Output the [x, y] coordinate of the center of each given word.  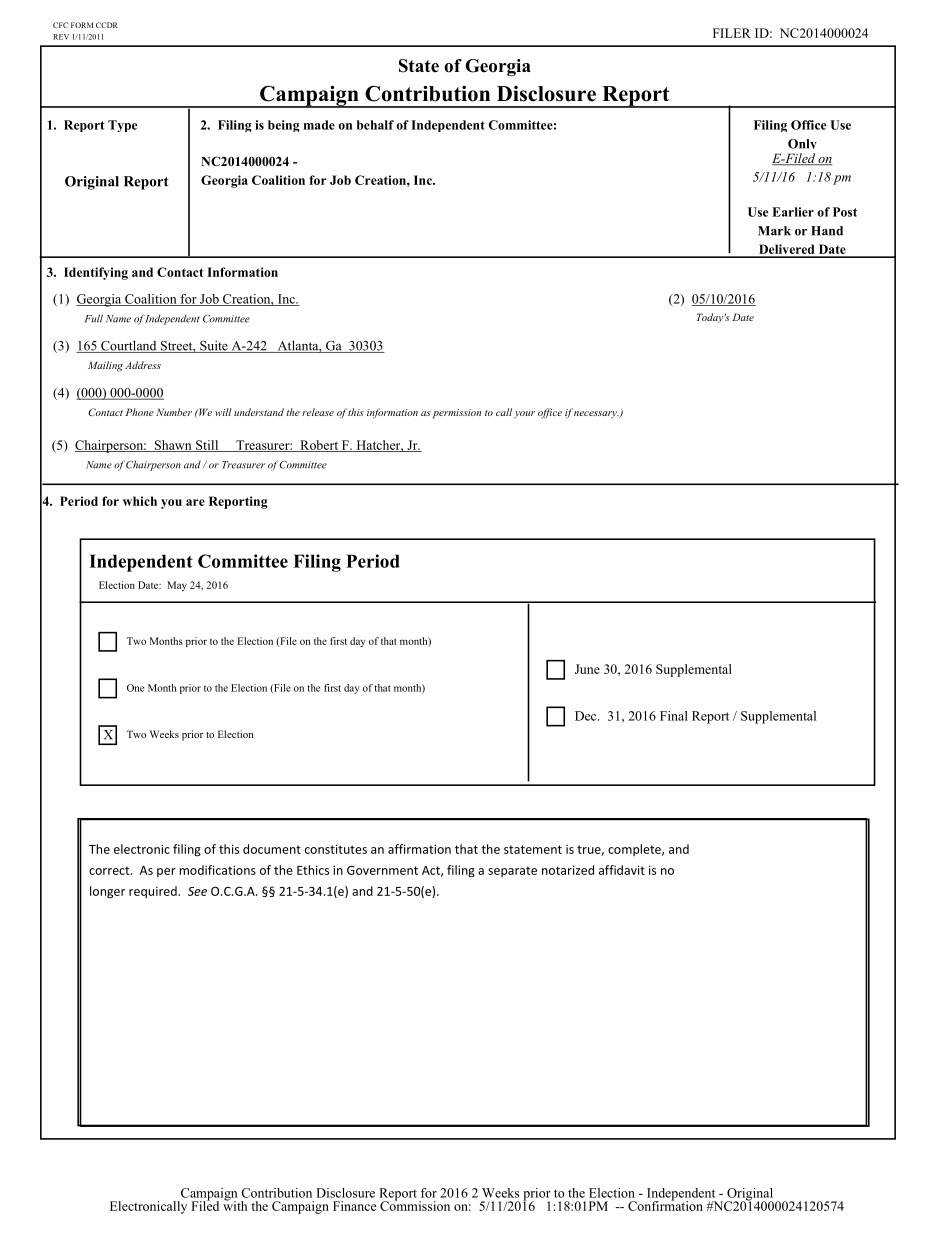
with [235, 1205]
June [587, 669]
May [177, 586]
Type [122, 126]
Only [802, 146]
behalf [375, 125]
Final [674, 716]
